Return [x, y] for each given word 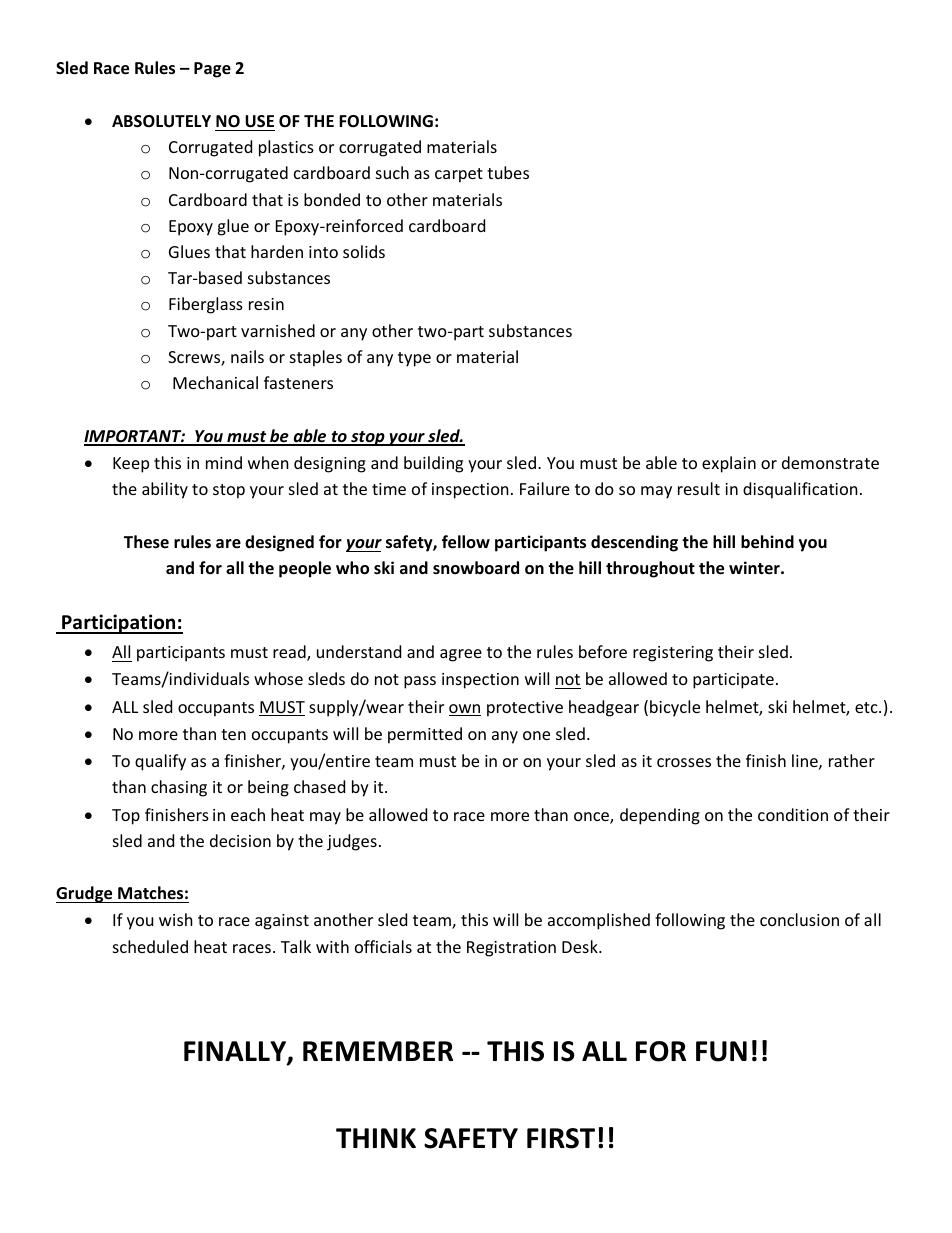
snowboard [476, 568]
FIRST [561, 1138]
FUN [721, 1051]
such [392, 172]
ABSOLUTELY [161, 121]
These [146, 542]
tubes [508, 172]
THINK [376, 1138]
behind [767, 542]
